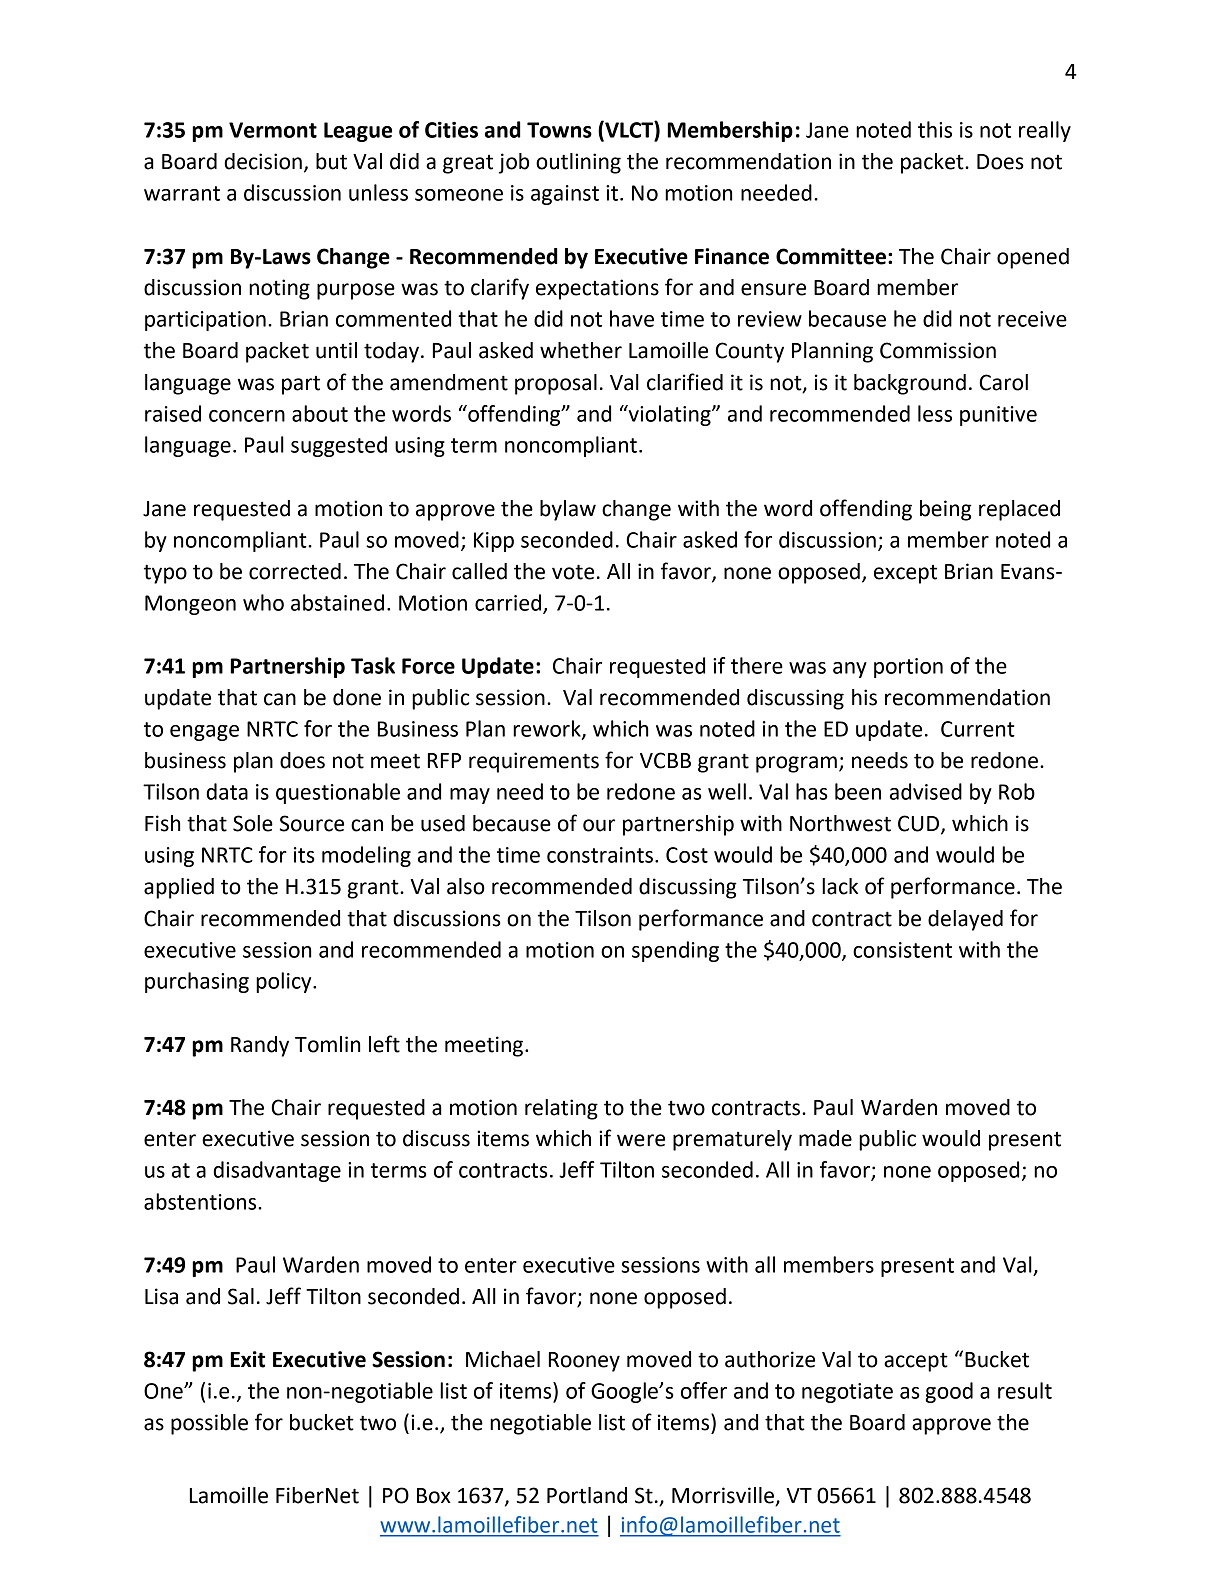  Describe the element at coordinates (263, 161) in the document. I see `decision` at that location.
